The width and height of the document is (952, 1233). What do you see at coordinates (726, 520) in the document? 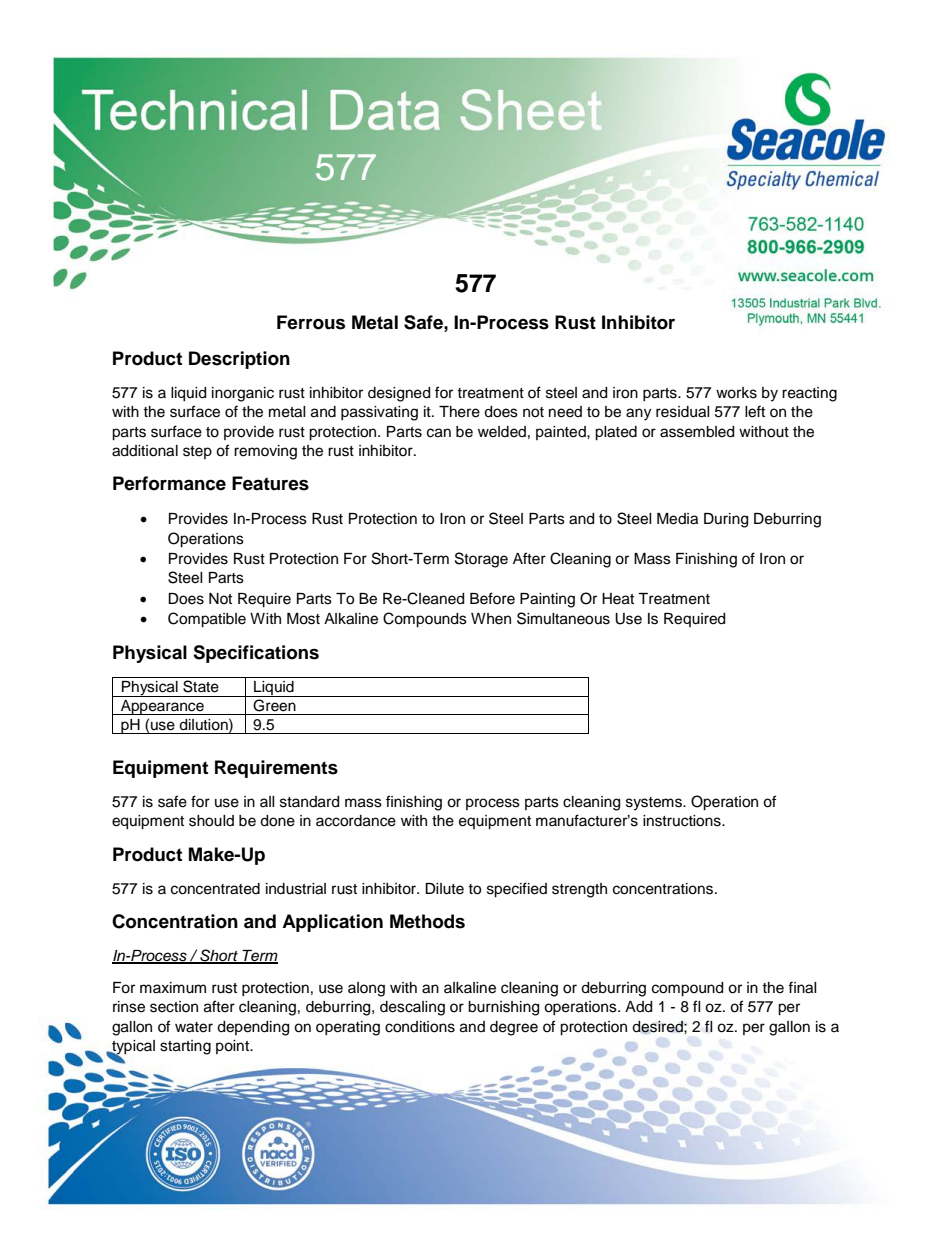
I see `During` at bounding box center [726, 520].
